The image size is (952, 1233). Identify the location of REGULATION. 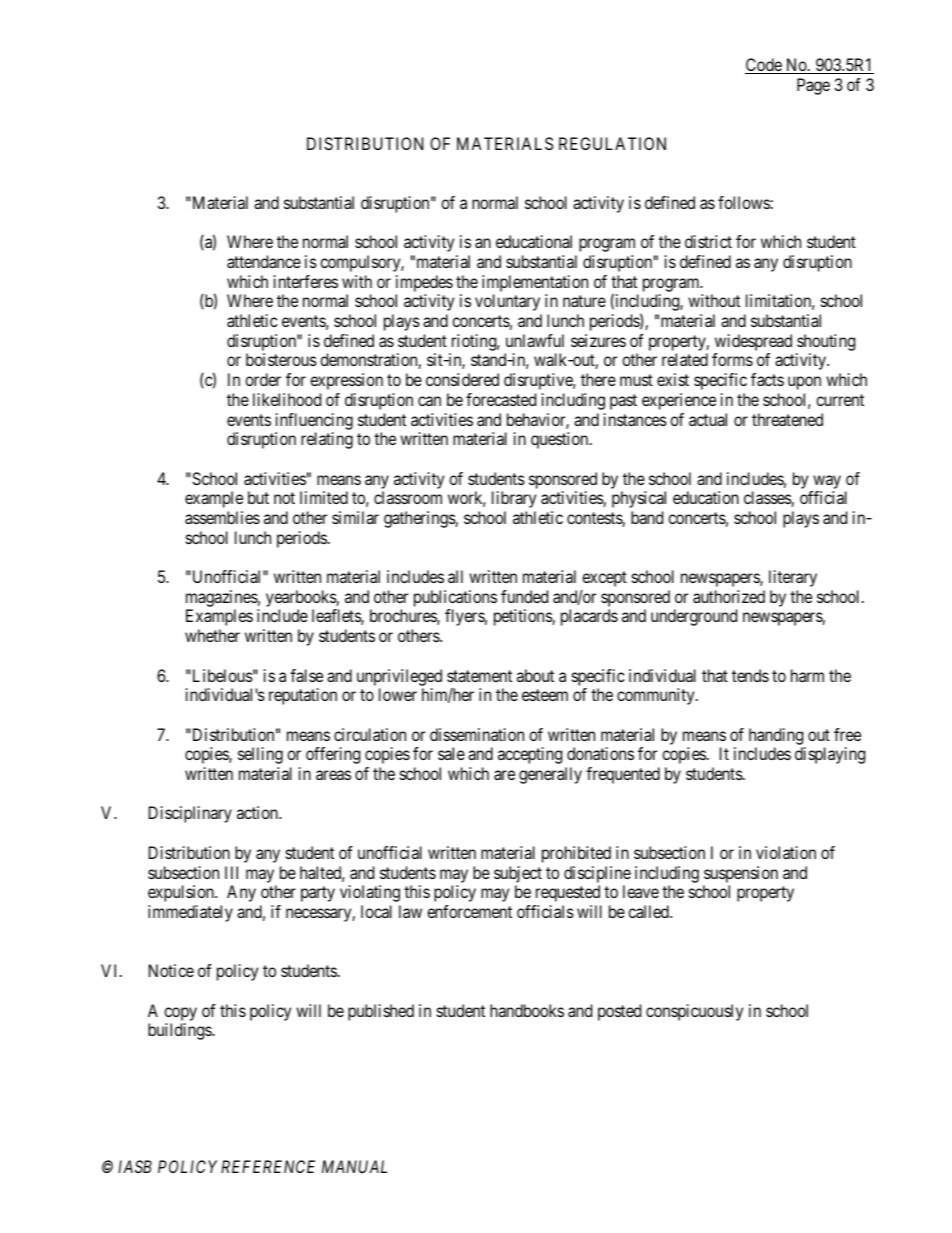
(612, 143).
